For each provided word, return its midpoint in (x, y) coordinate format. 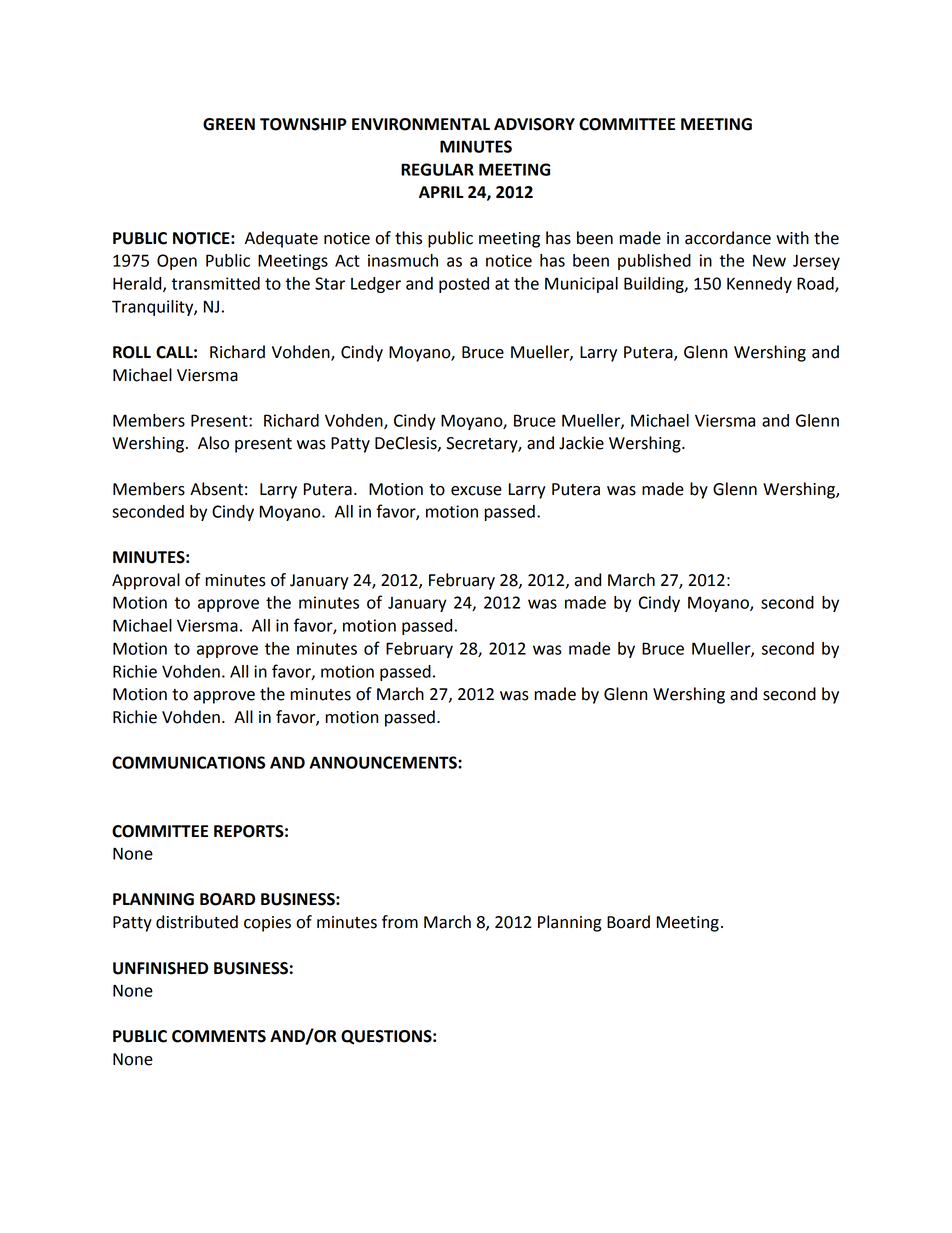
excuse (476, 491)
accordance (728, 238)
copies (267, 924)
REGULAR (437, 169)
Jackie (581, 443)
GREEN (229, 124)
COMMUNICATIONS (188, 762)
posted (464, 285)
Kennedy (759, 285)
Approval (146, 581)
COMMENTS (219, 1036)
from (400, 922)
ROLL (132, 352)
